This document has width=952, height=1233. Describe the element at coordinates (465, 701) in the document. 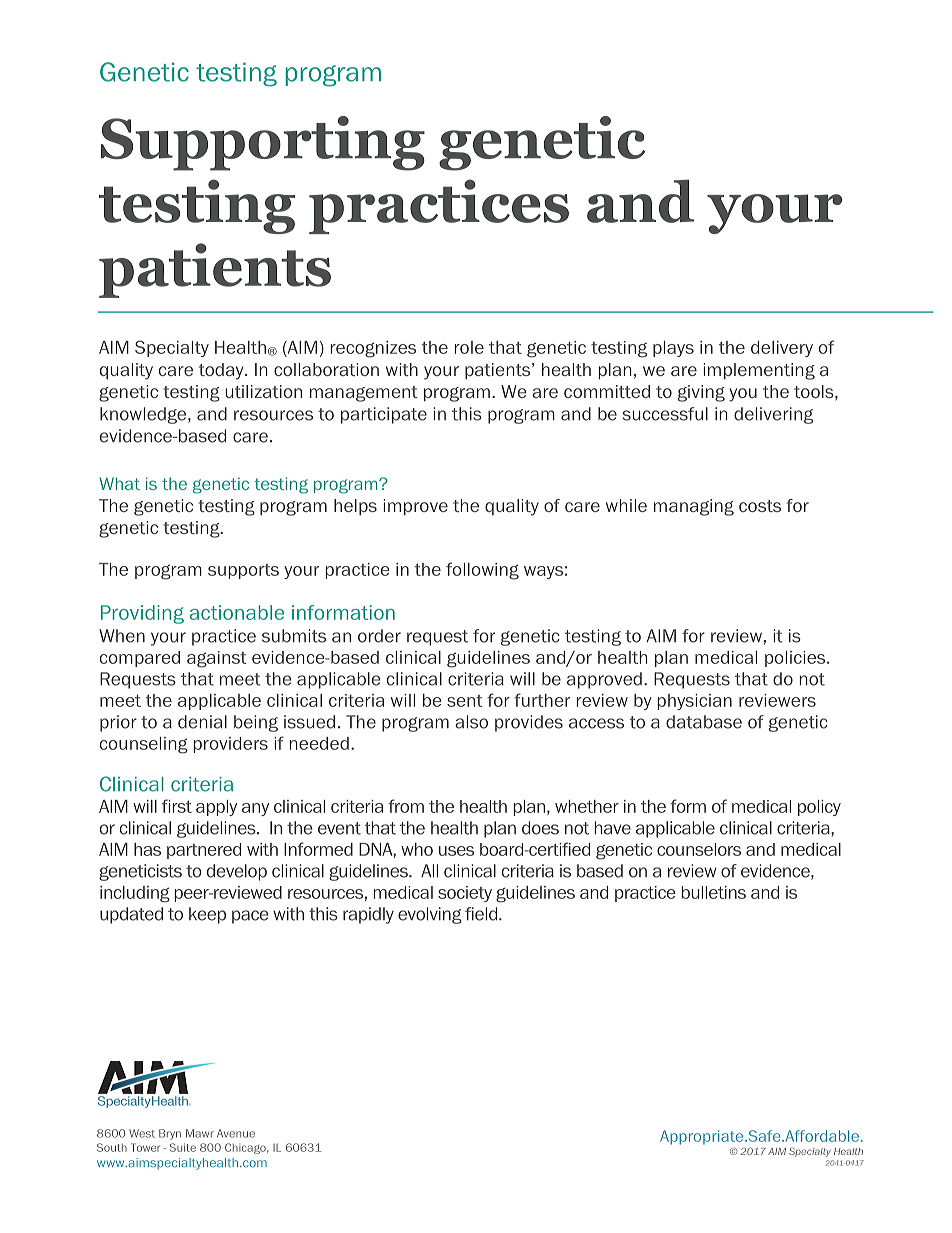

I see `sent` at that location.
